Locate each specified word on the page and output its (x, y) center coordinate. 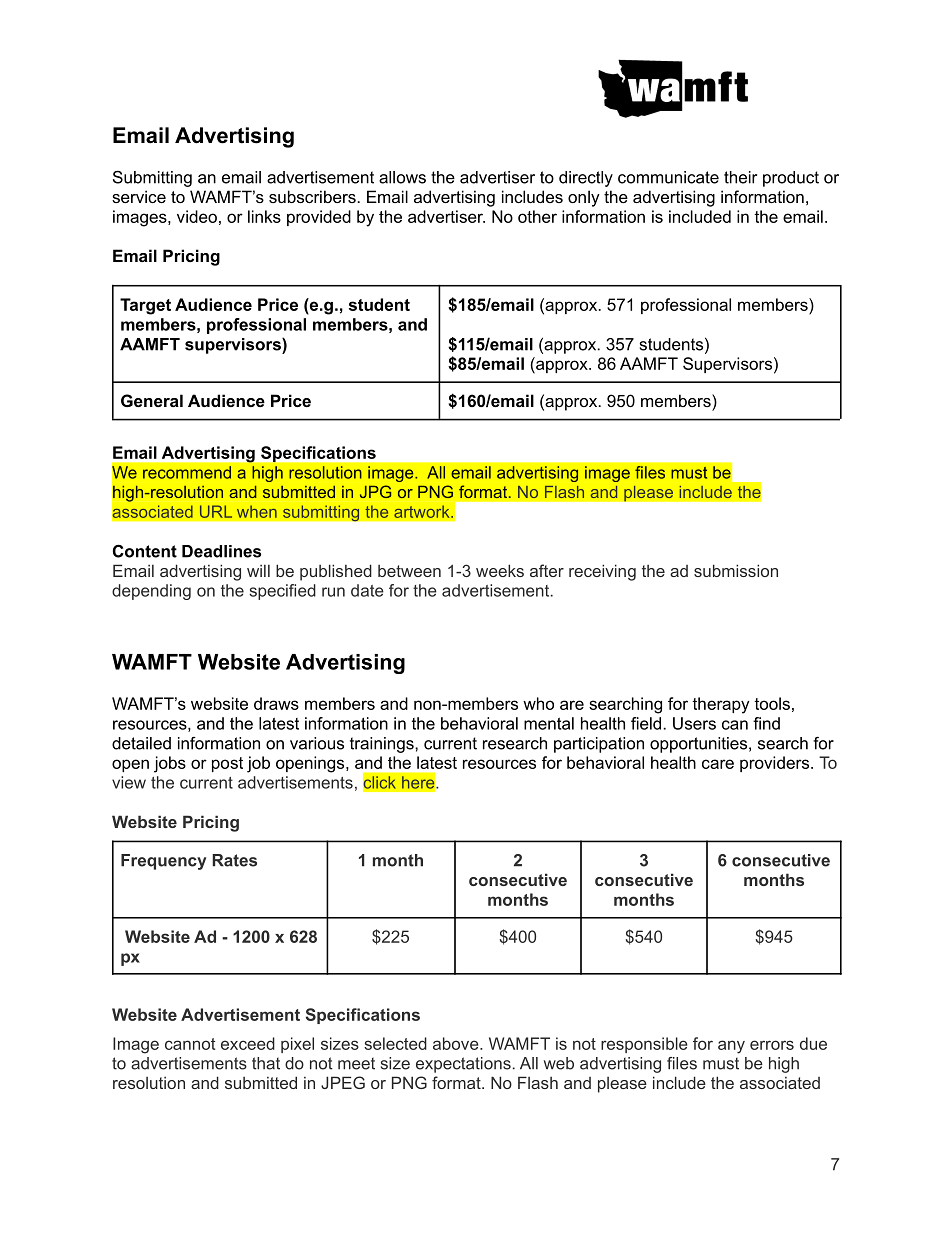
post (227, 764)
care (718, 764)
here (418, 782)
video (197, 216)
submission (736, 570)
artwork (423, 511)
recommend (187, 472)
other (537, 216)
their (740, 177)
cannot (190, 1044)
